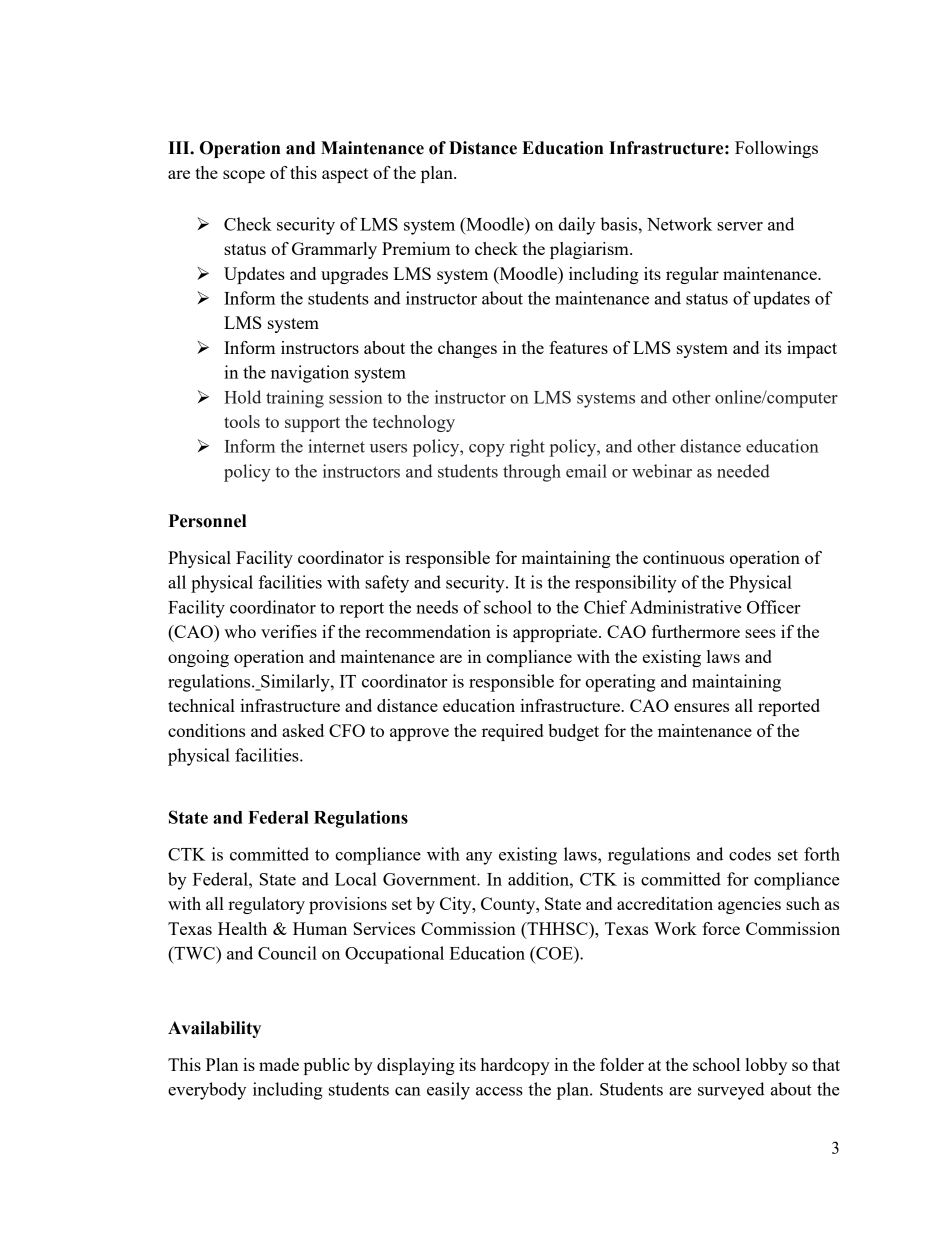 The image size is (952, 1233). What do you see at coordinates (279, 1064) in the screenshot?
I see `made` at bounding box center [279, 1064].
